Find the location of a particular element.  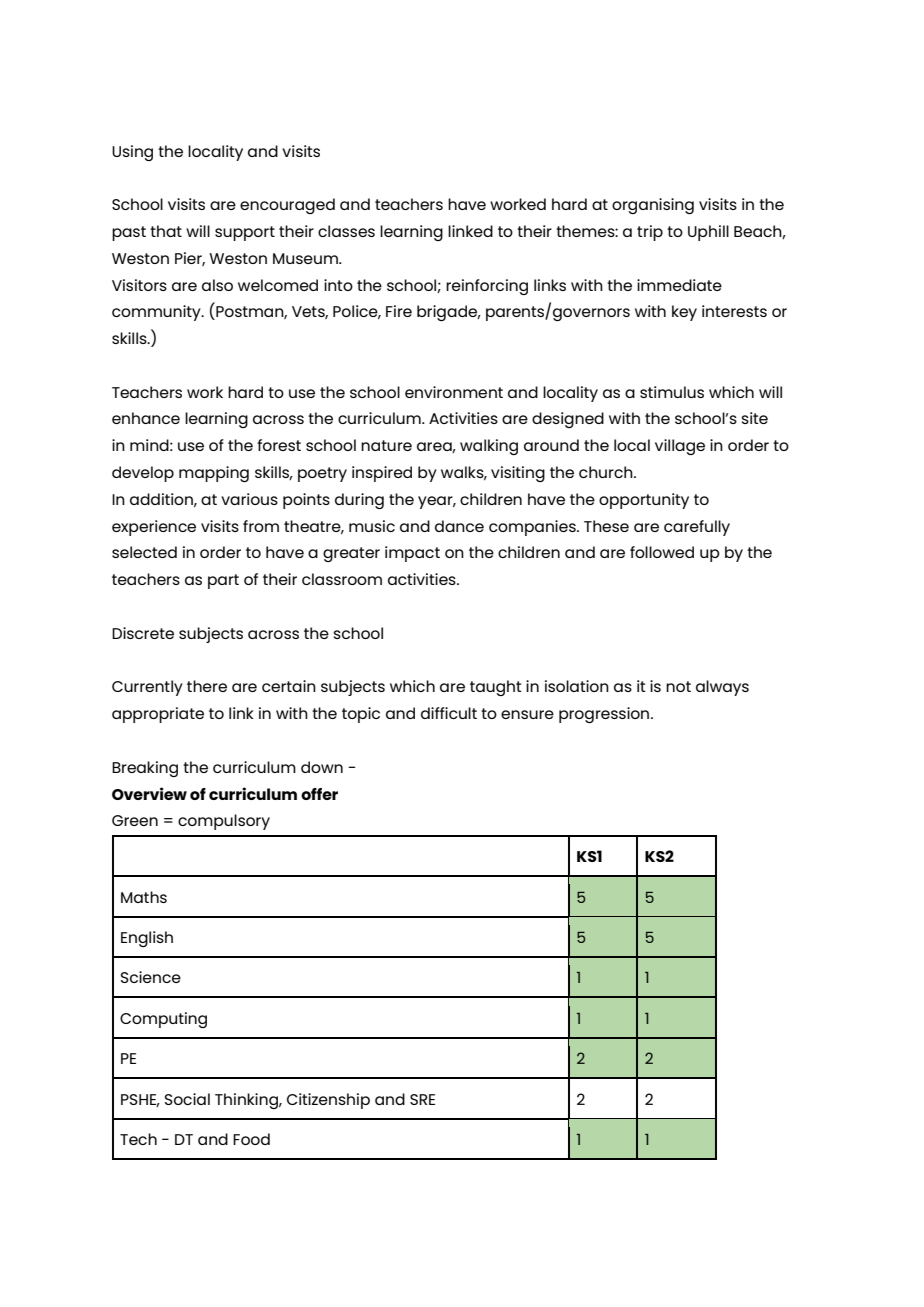

mapping is located at coordinates (214, 474).
